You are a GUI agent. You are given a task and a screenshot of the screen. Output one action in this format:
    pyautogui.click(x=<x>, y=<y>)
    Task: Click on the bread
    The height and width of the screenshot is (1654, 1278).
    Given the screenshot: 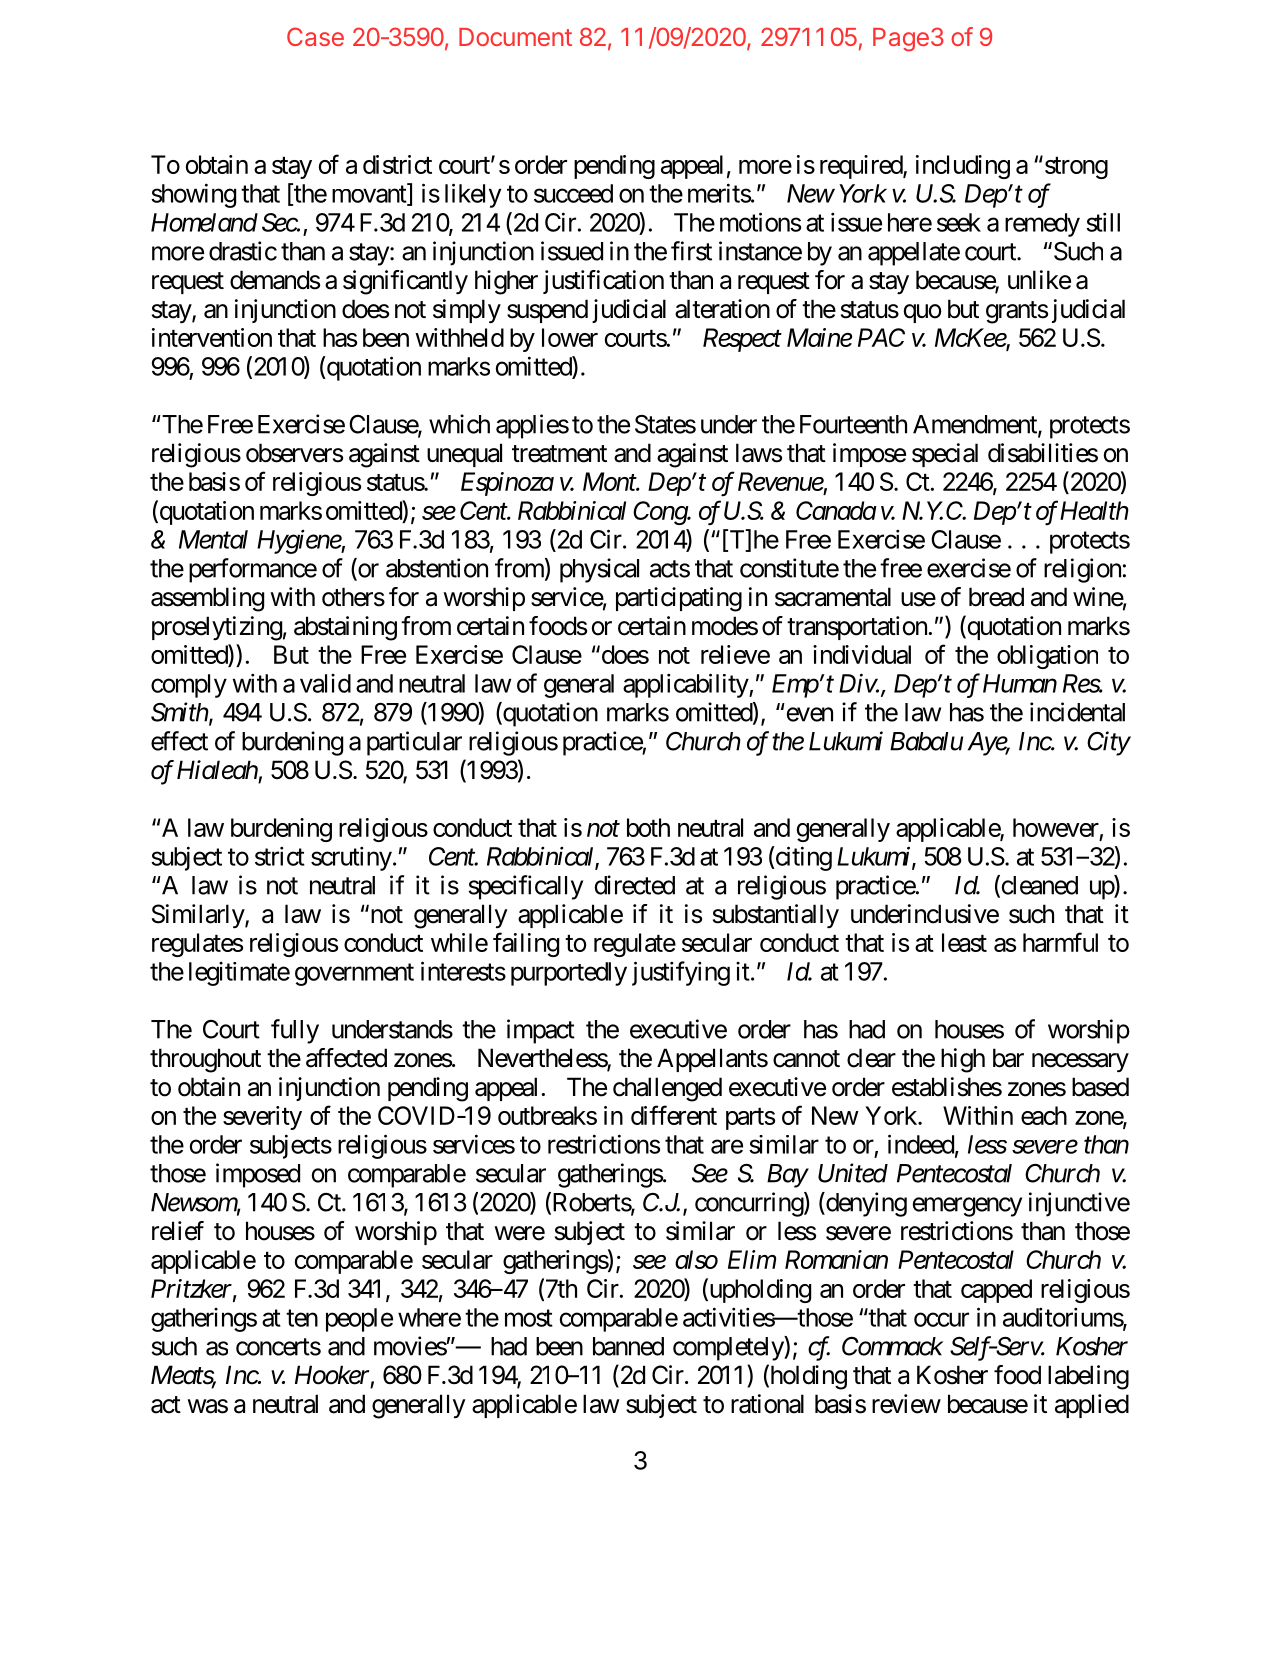 What is the action you would take?
    pyautogui.click(x=996, y=597)
